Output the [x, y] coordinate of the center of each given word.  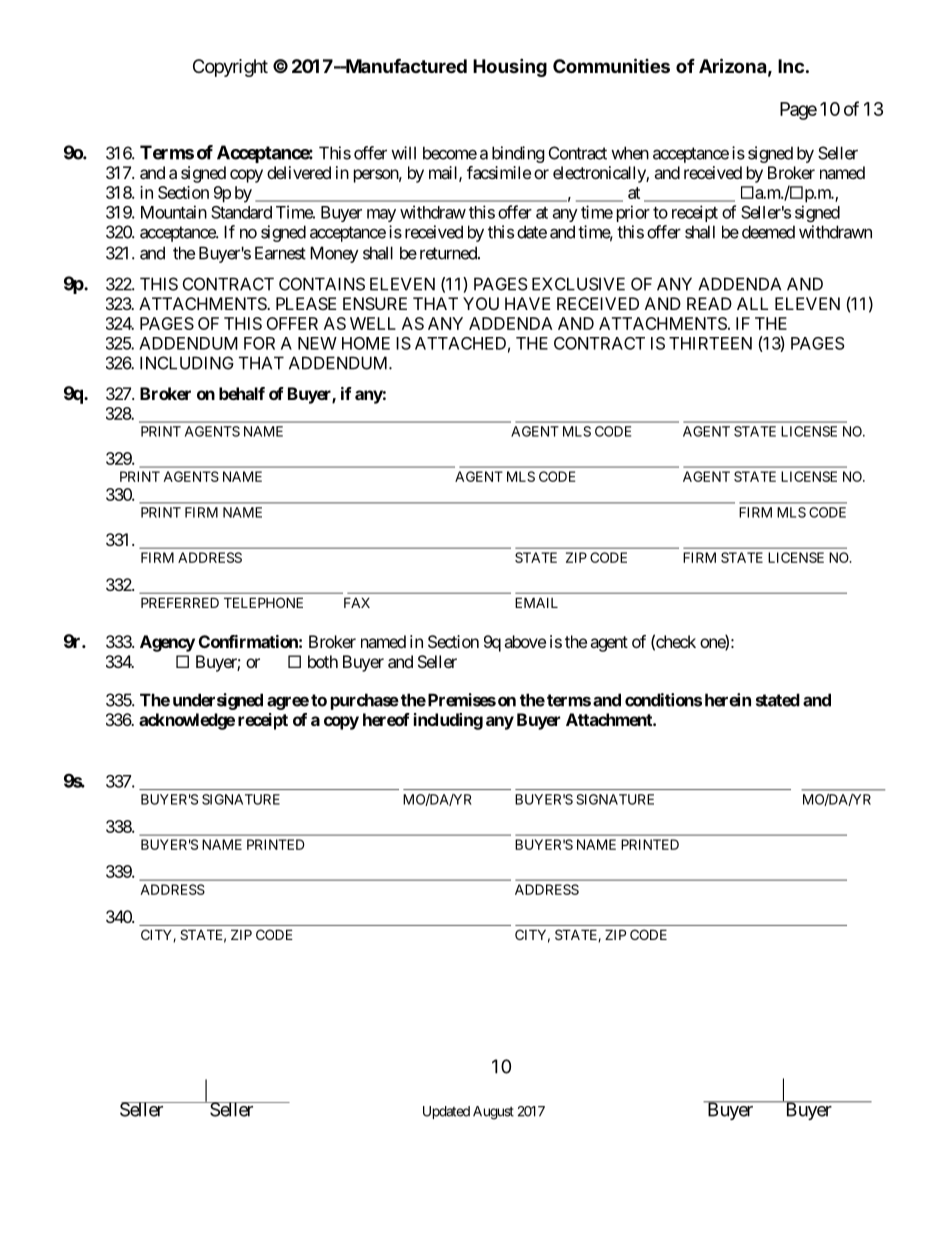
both [323, 661]
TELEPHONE [263, 602]
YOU [481, 303]
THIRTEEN [710, 343]
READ [709, 303]
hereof [386, 719]
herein [728, 700]
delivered [299, 172]
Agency [167, 643]
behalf [242, 393]
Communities [611, 65]
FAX [357, 602]
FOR [259, 343]
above [525, 641]
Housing [510, 67]
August [493, 1113]
